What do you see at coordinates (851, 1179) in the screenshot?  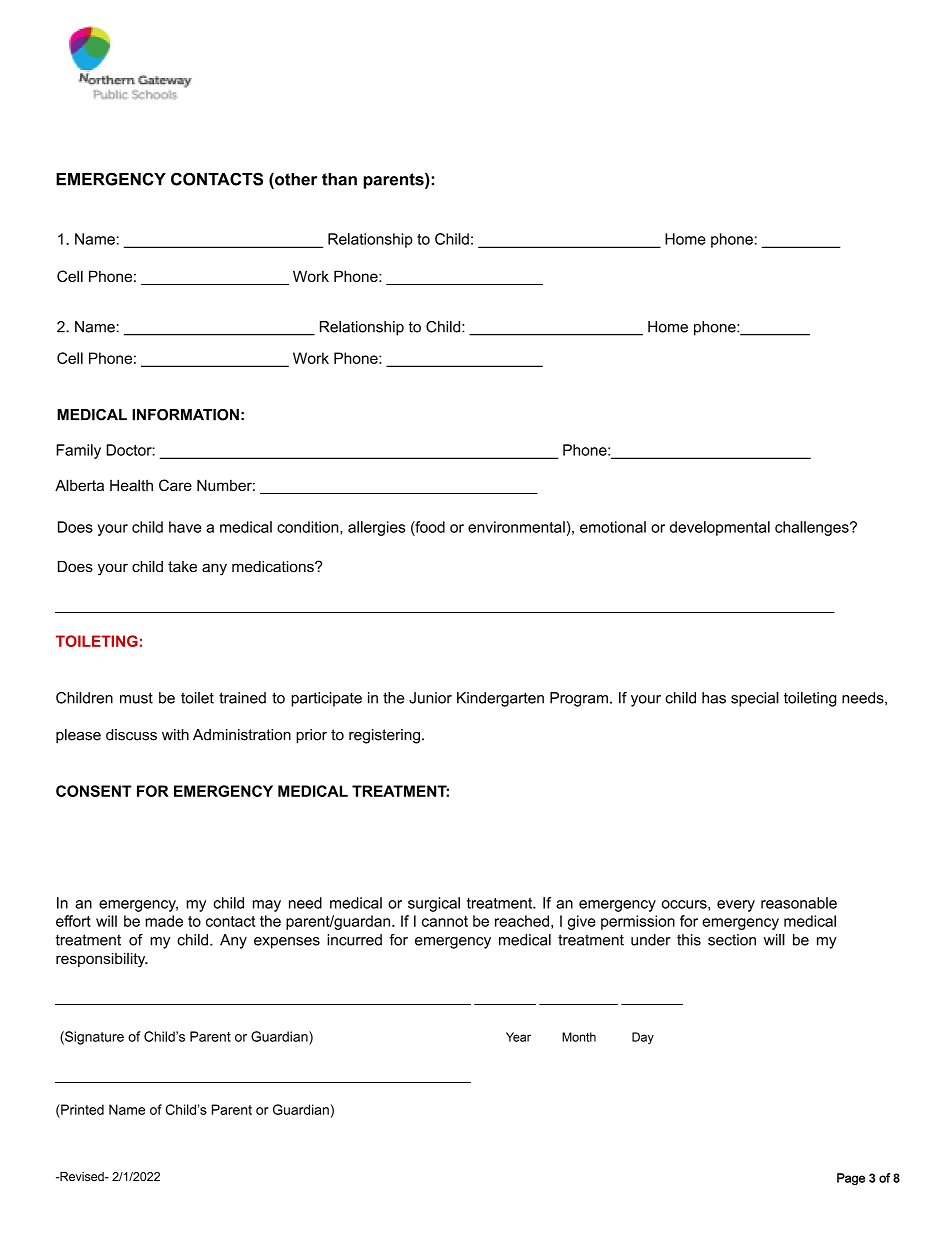 I see `Page` at bounding box center [851, 1179].
